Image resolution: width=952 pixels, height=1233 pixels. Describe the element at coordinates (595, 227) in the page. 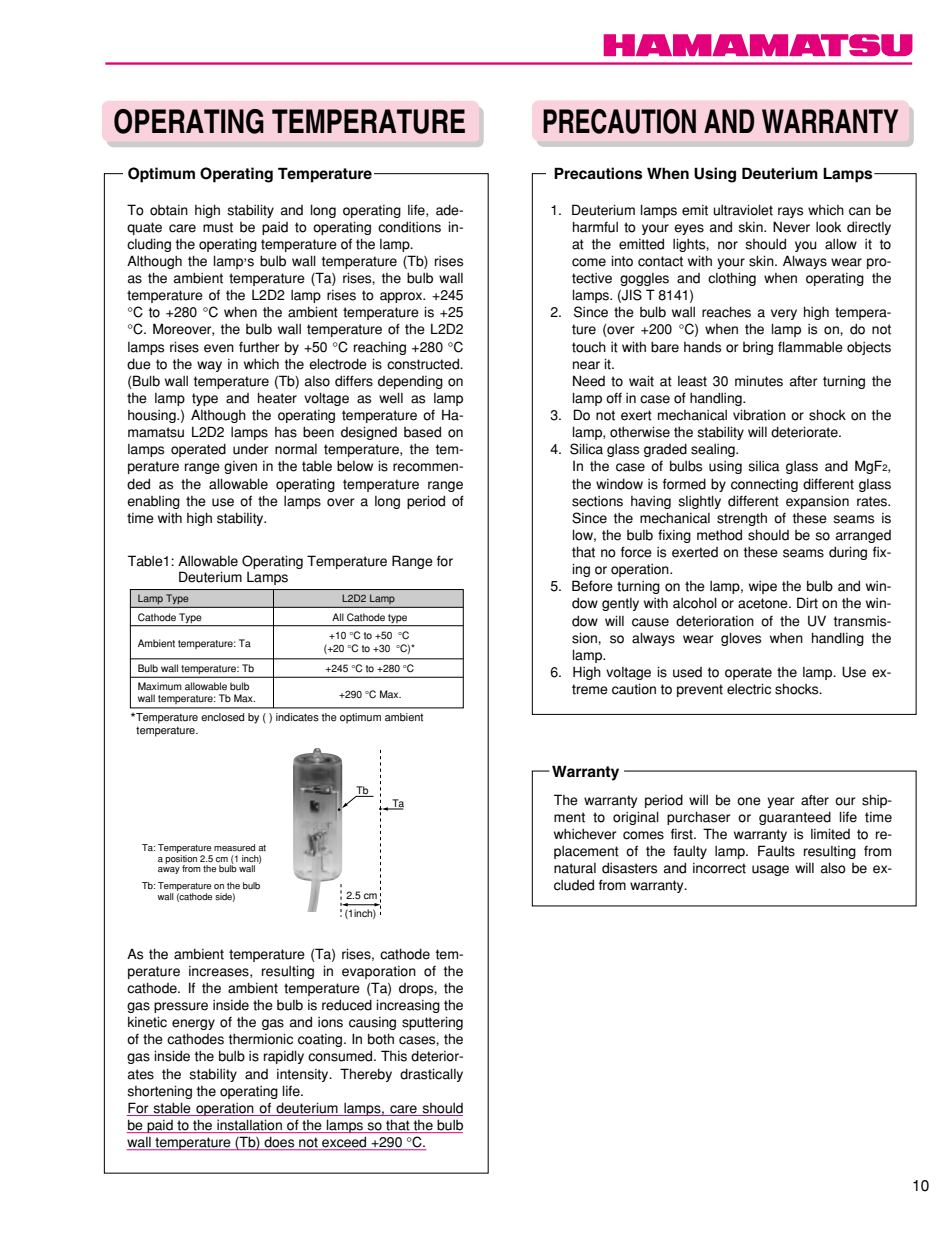

I see `harmful` at that location.
